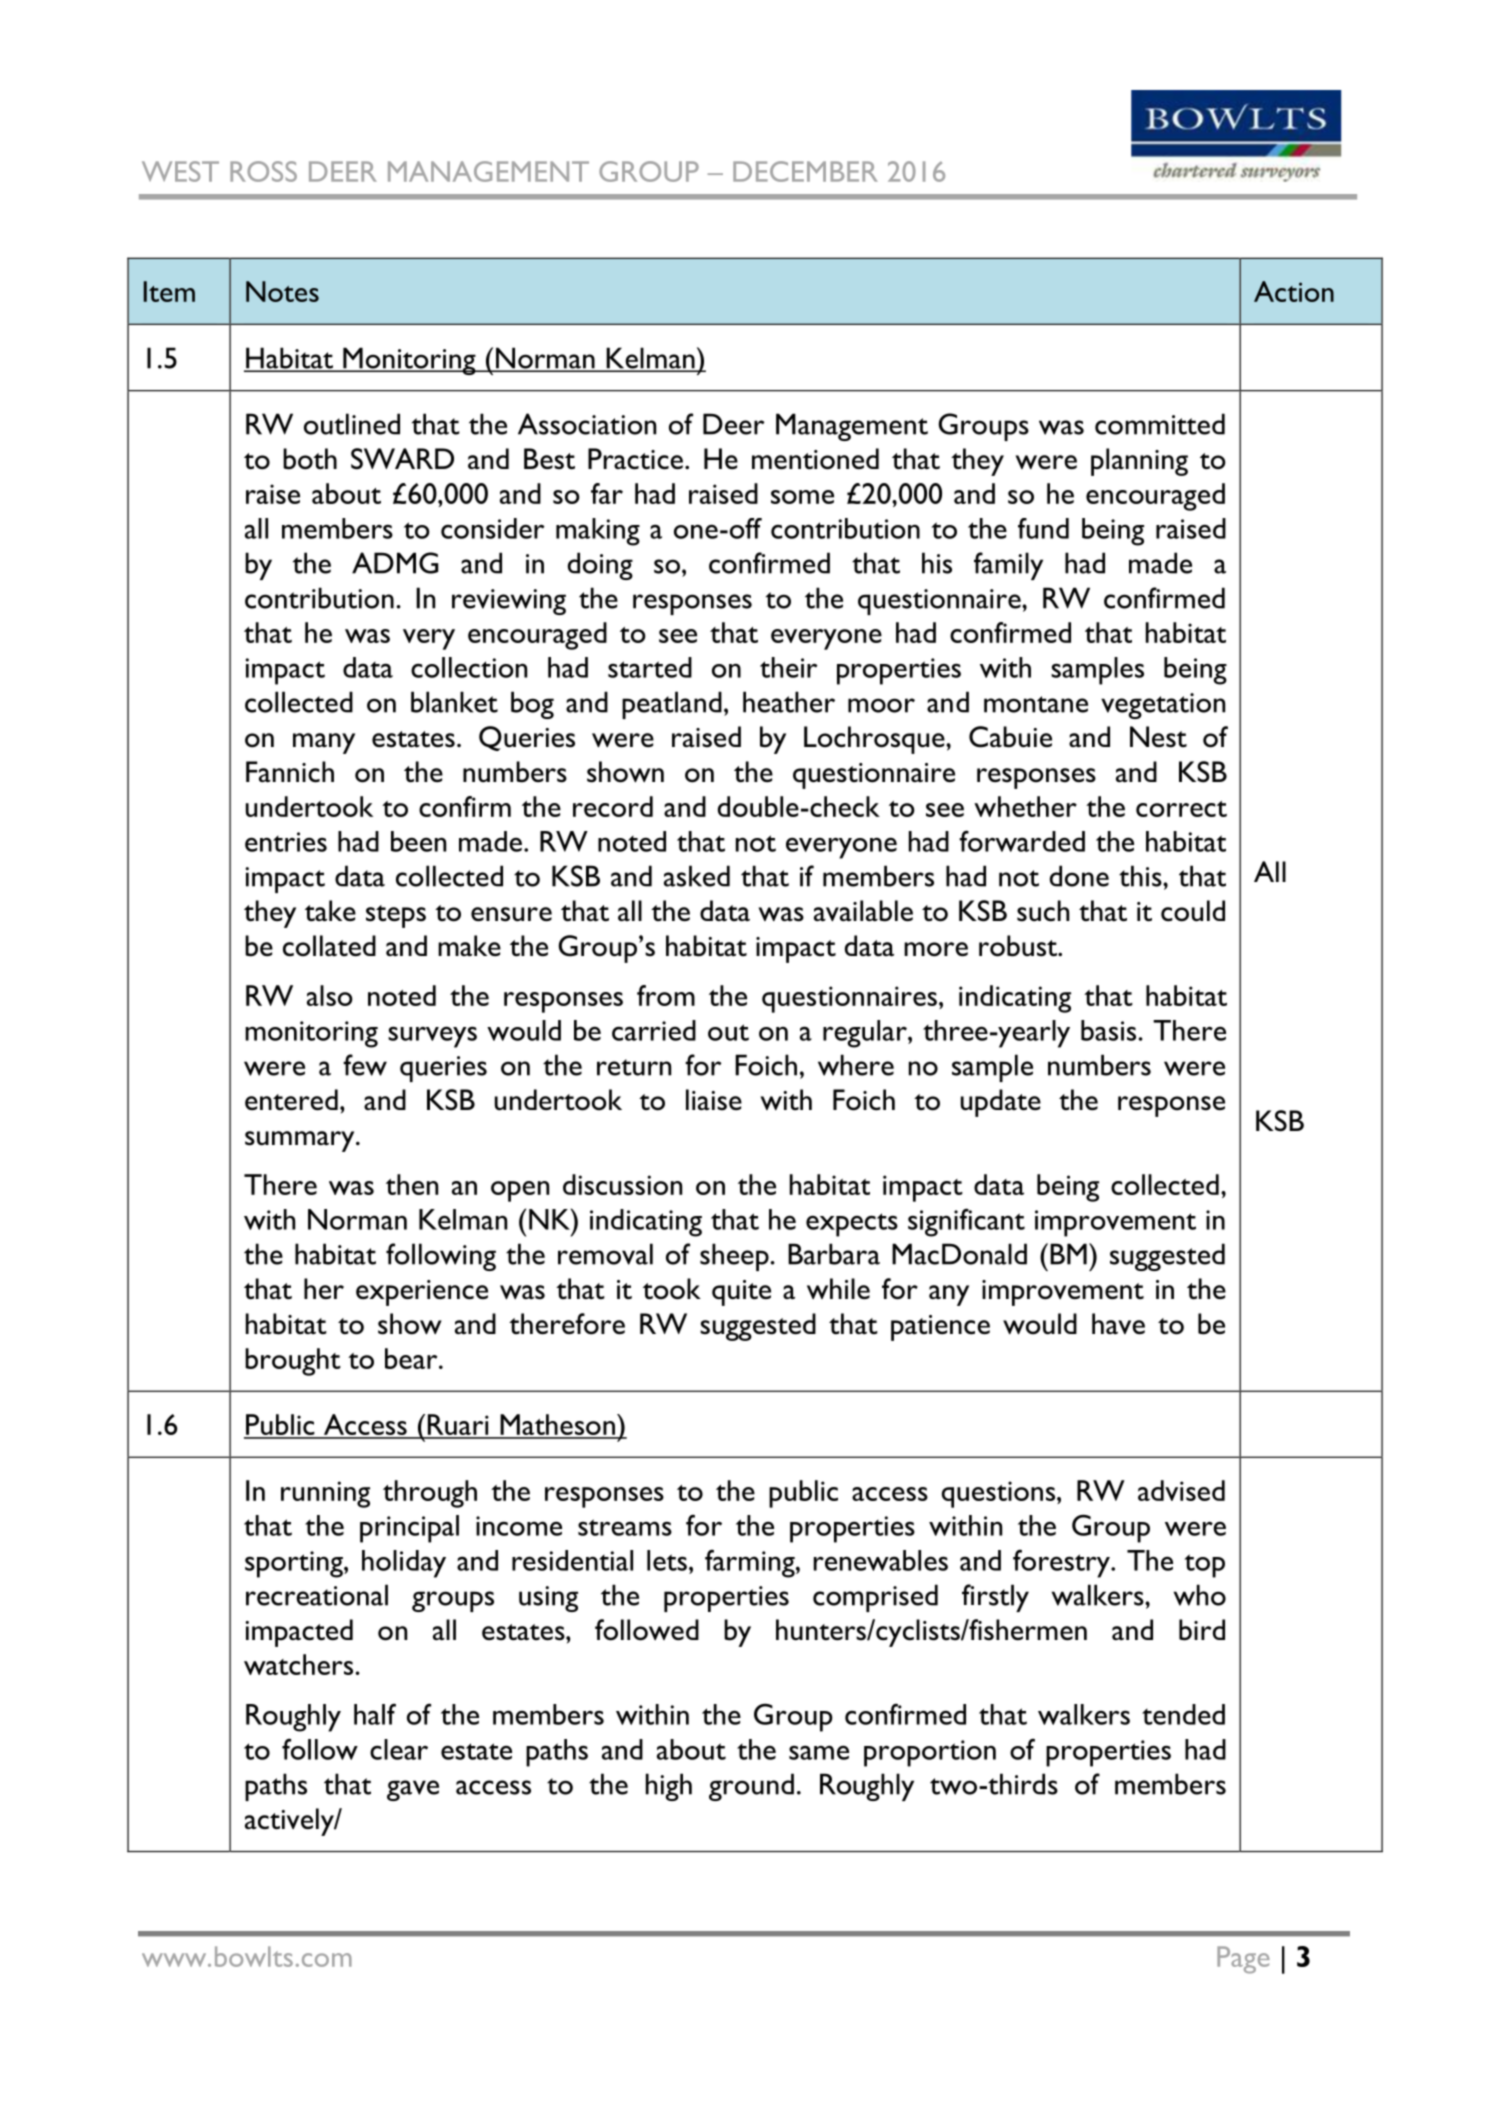  Describe the element at coordinates (1243, 1960) in the document. I see `Page` at that location.
